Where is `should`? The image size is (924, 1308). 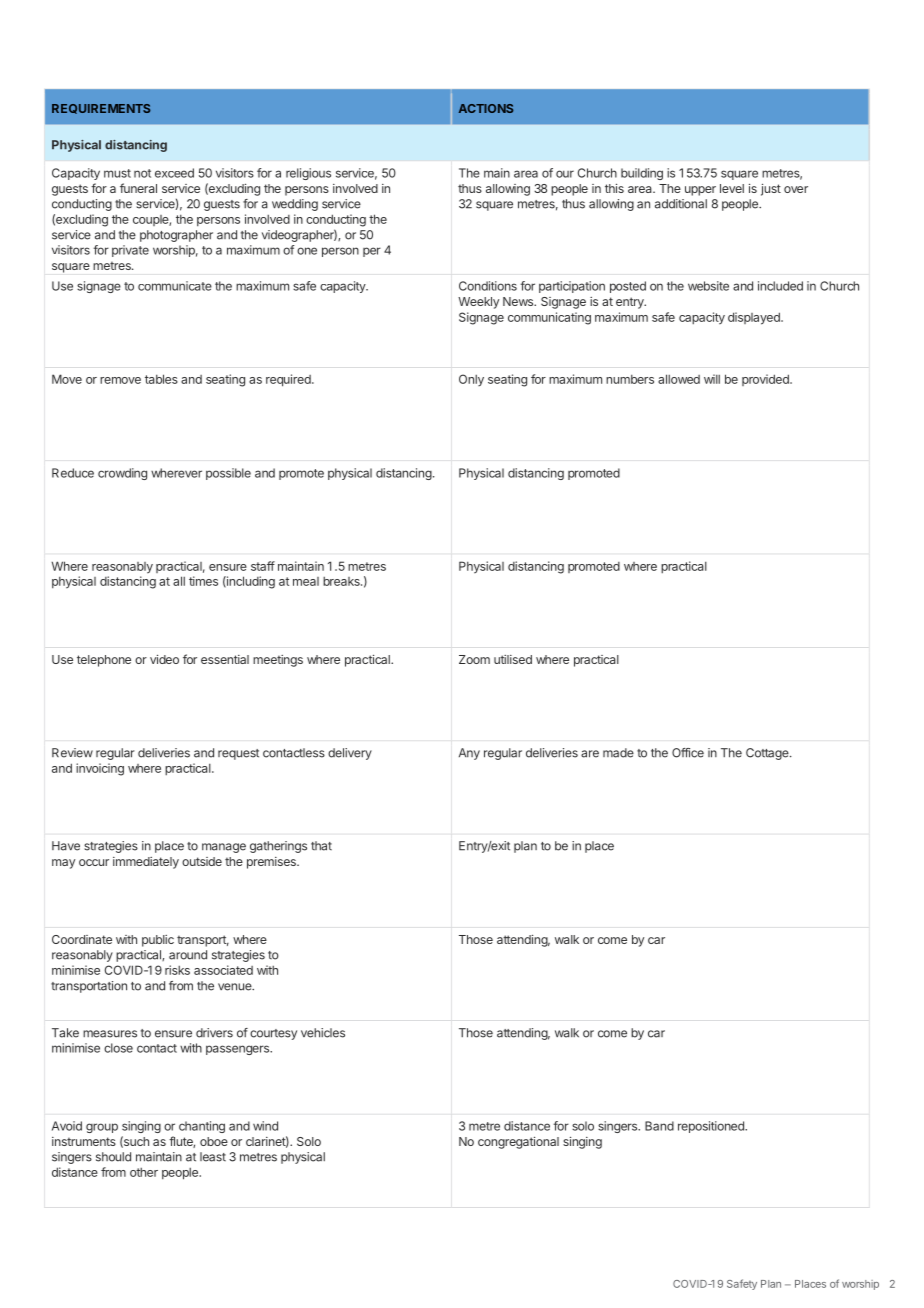
should is located at coordinates (113, 1157).
